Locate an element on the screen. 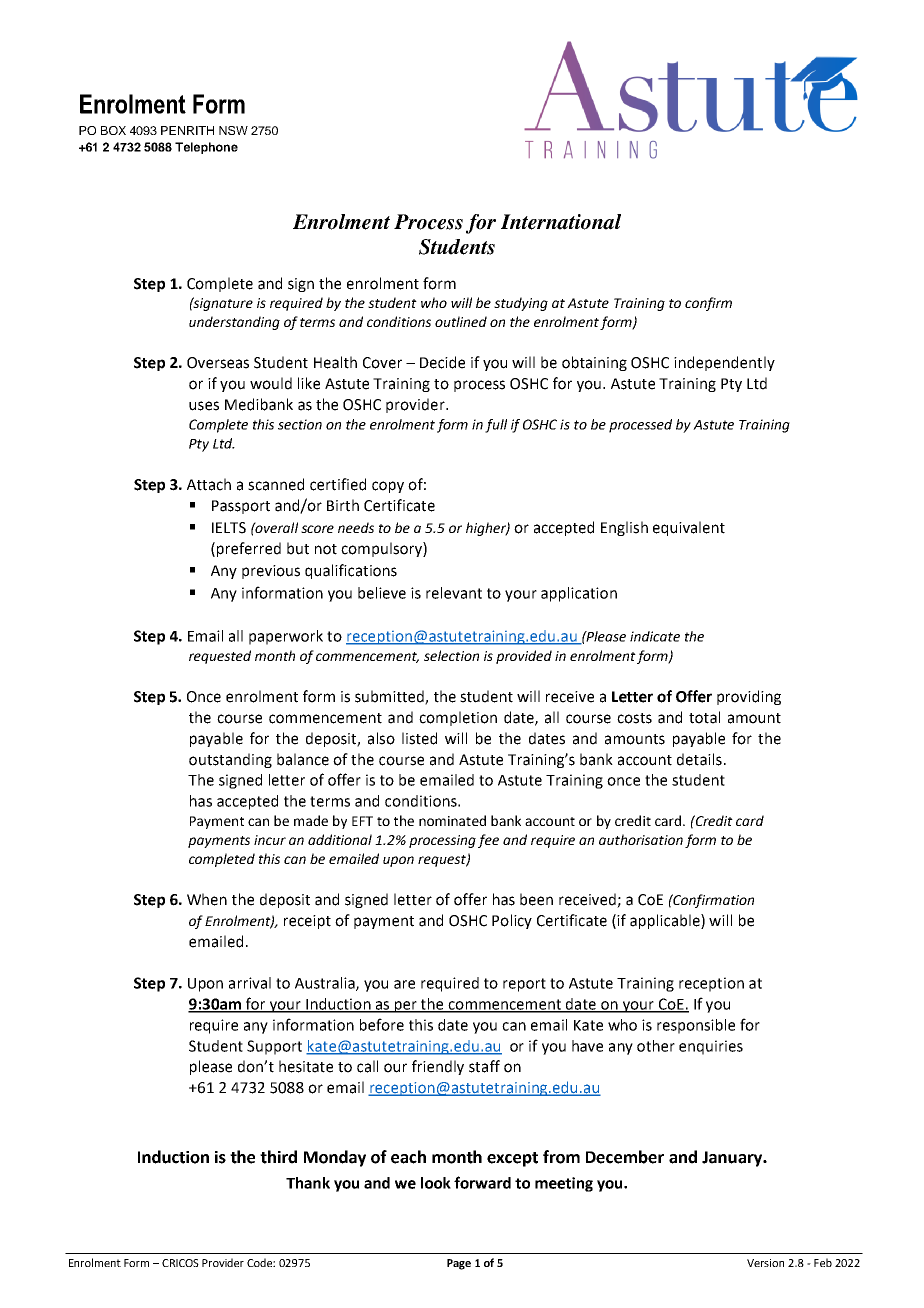 This screenshot has width=924, height=1308. outstanding is located at coordinates (230, 760).
